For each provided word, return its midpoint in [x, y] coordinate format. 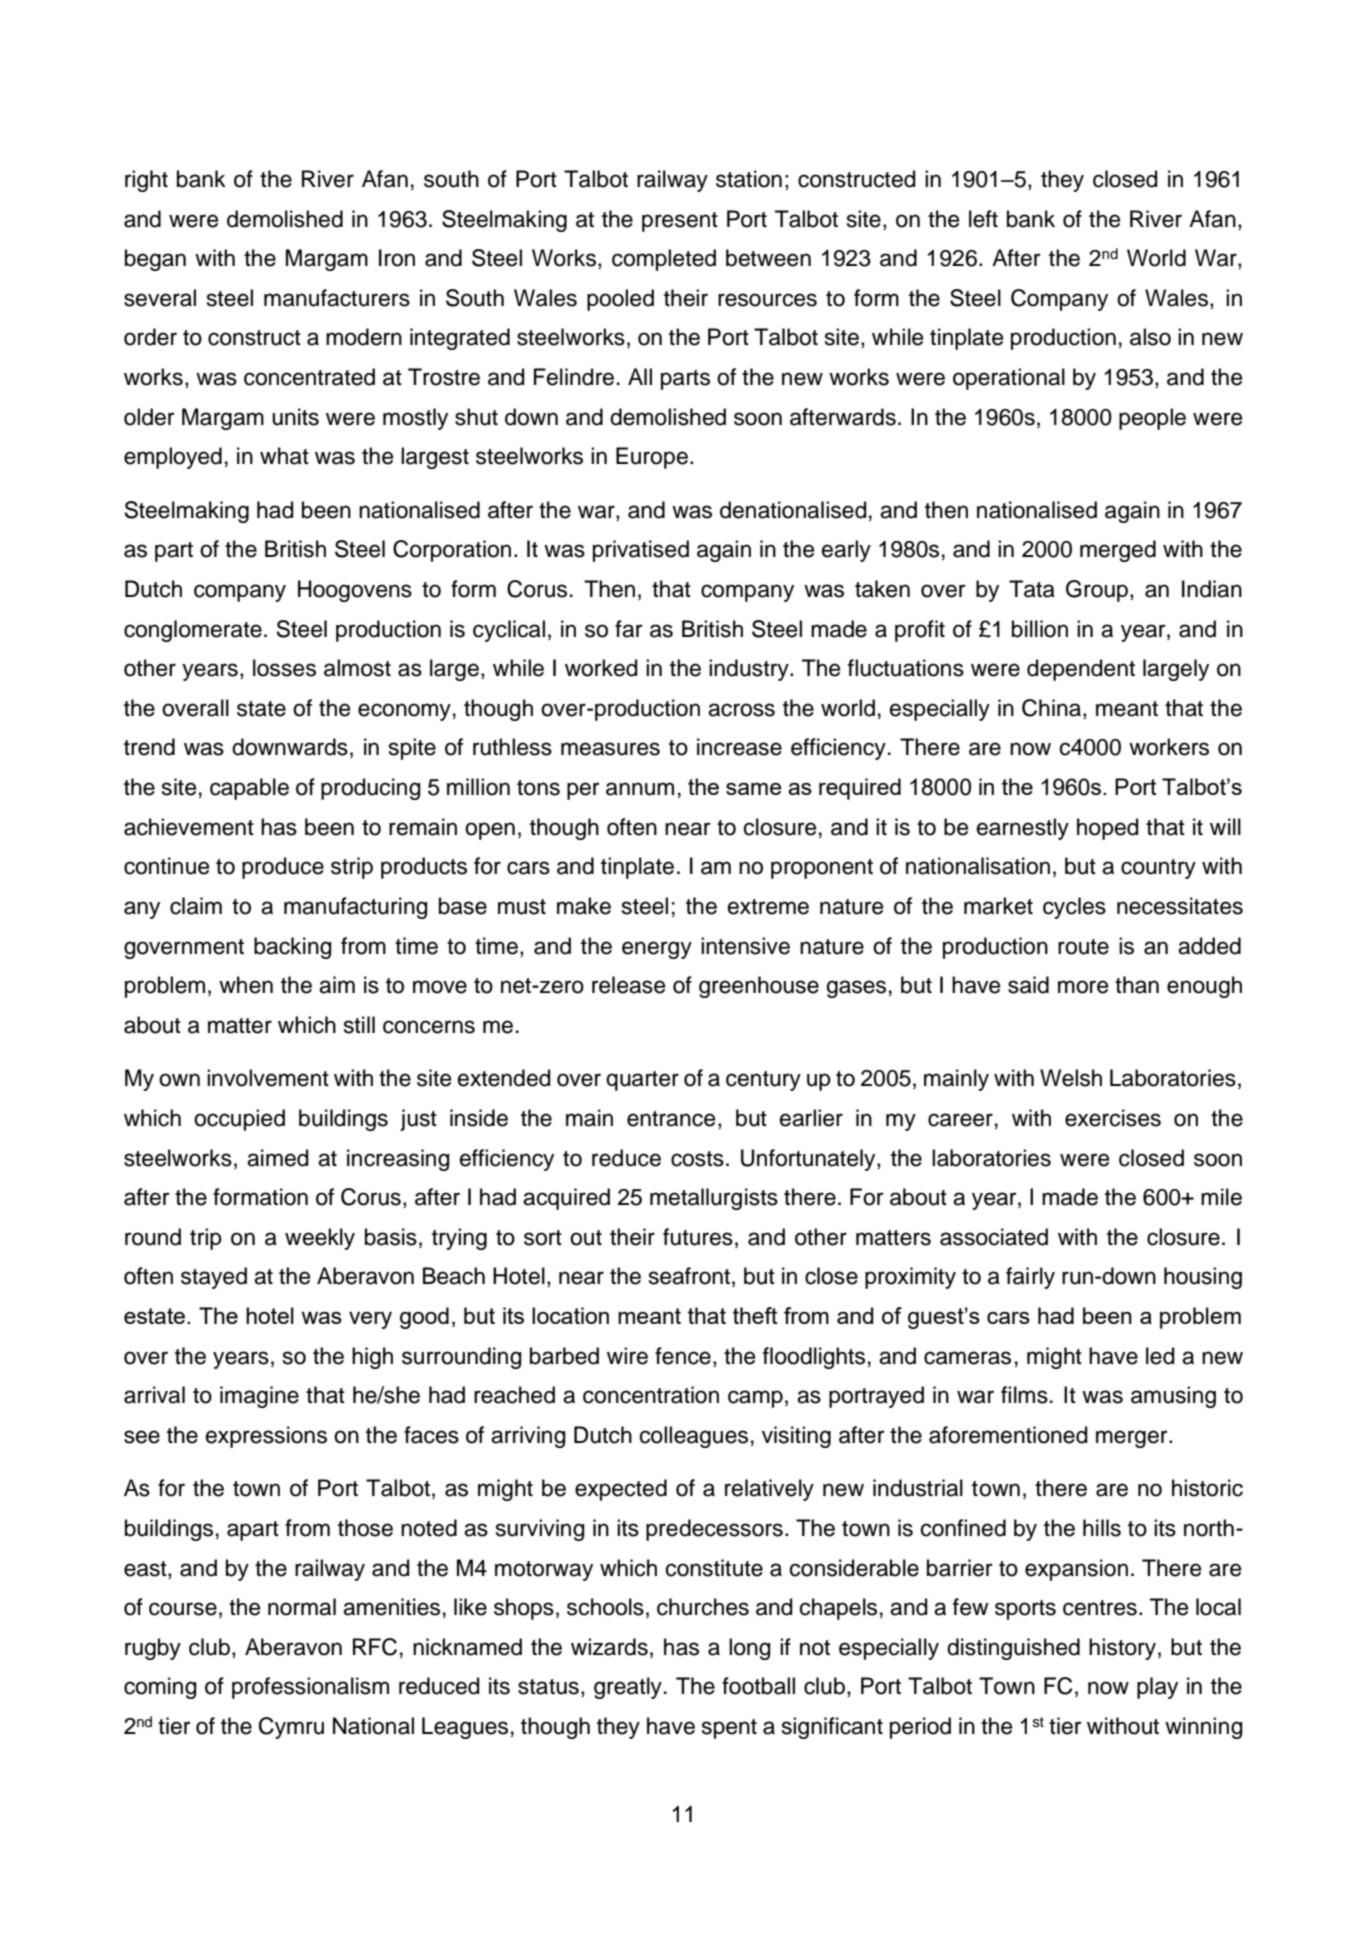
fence [683, 1356]
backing [293, 948]
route [1083, 947]
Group [1097, 591]
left [983, 219]
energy [657, 950]
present [680, 222]
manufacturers [337, 298]
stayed [214, 1278]
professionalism [310, 1688]
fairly [1030, 1278]
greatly [628, 1688]
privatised [641, 551]
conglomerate [193, 631]
